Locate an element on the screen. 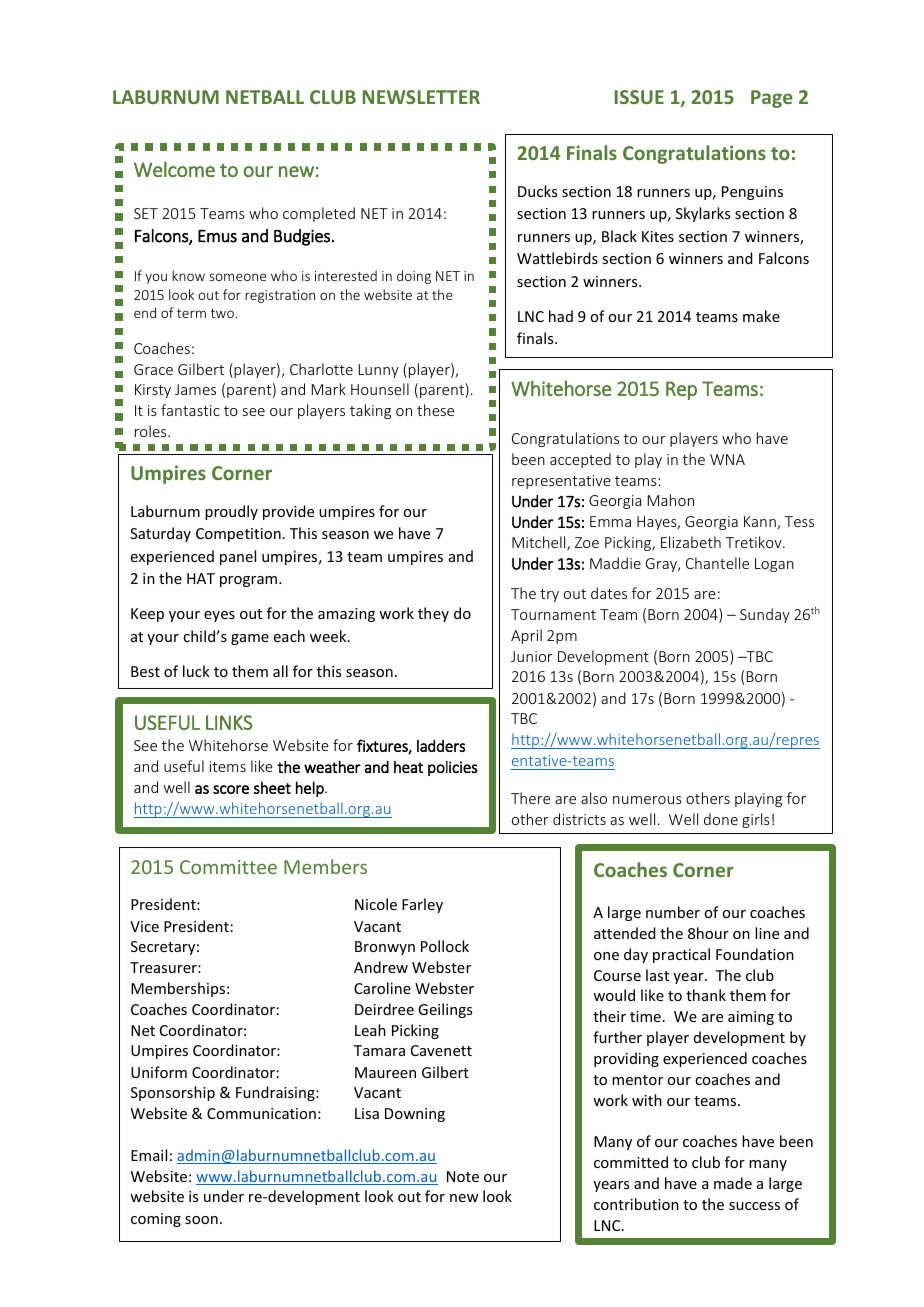 This screenshot has width=924, height=1307. Note is located at coordinates (463, 1176).
